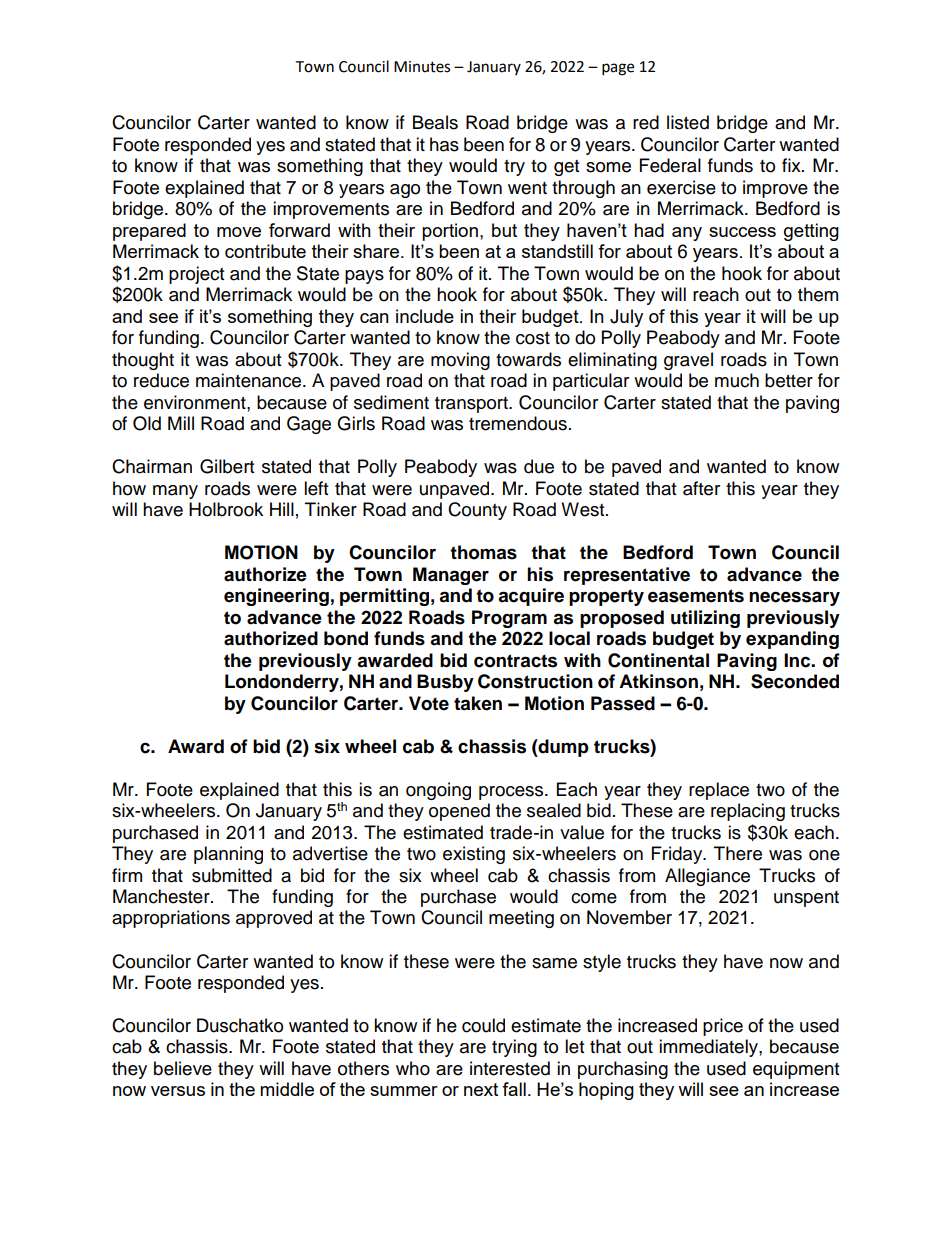 The width and height of the screenshot is (952, 1233). What do you see at coordinates (228, 855) in the screenshot?
I see `planning` at bounding box center [228, 855].
